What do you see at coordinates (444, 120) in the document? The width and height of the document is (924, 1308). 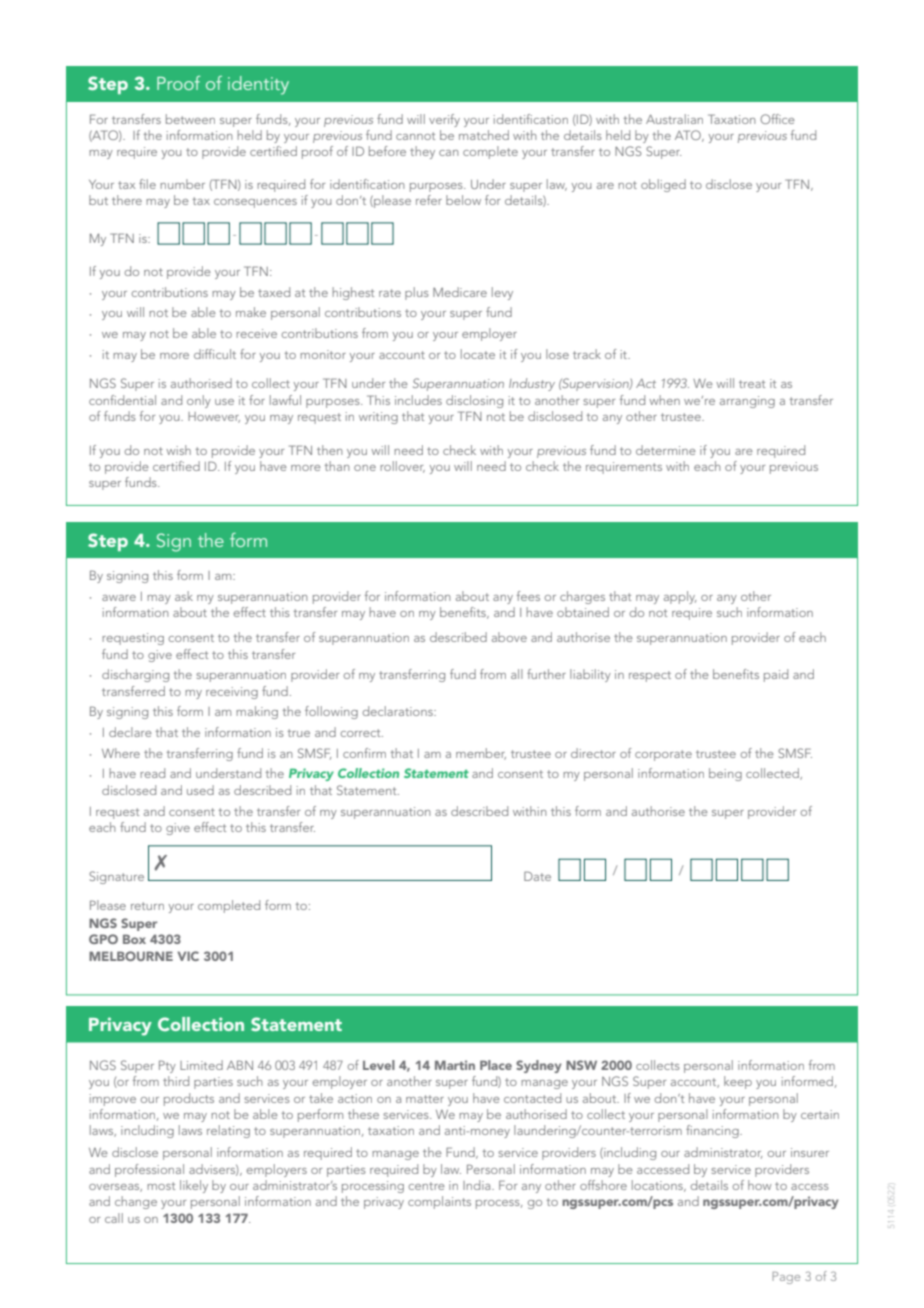 I see `verify` at bounding box center [444, 120].
